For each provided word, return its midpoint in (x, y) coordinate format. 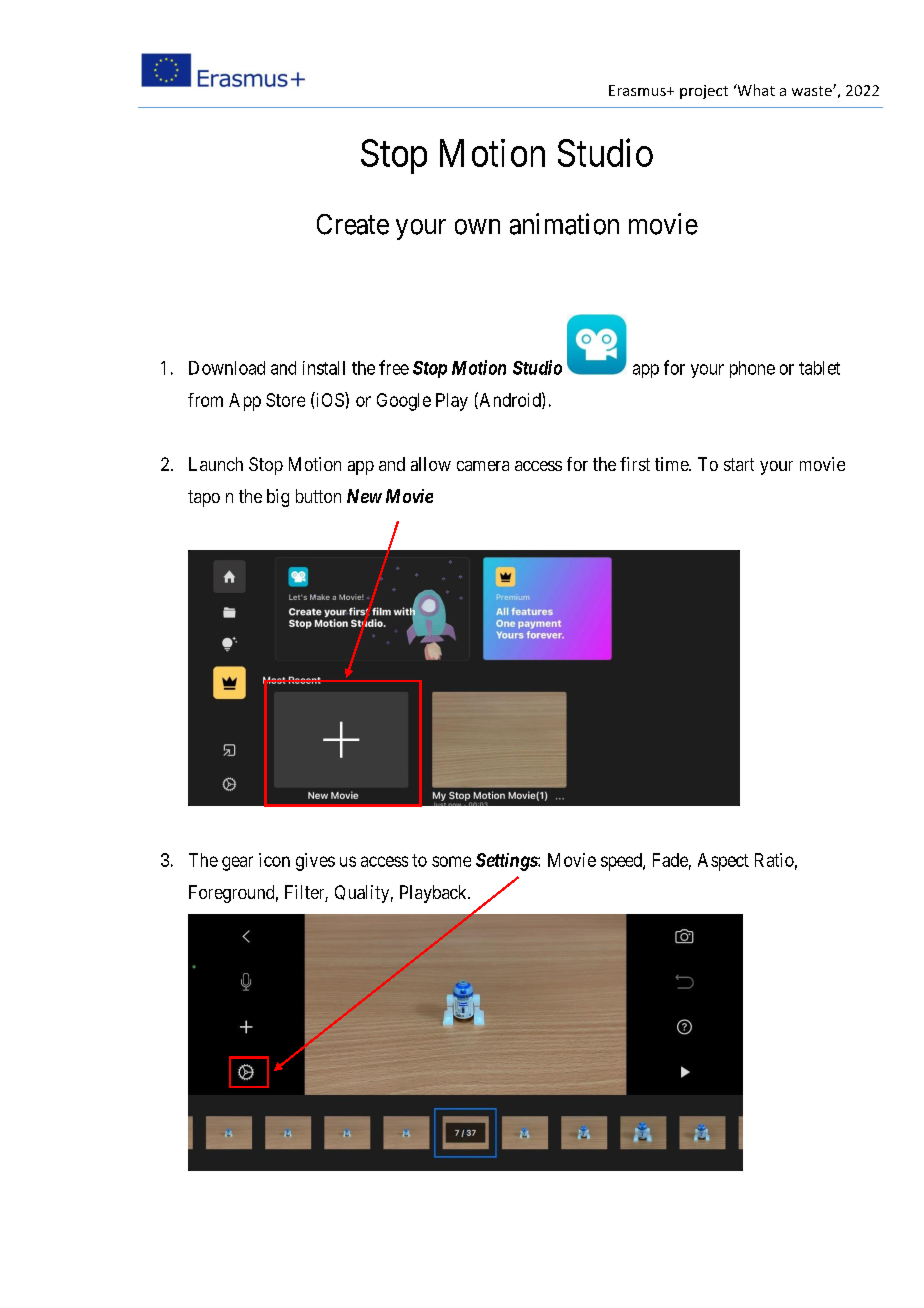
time (672, 464)
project (704, 92)
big (278, 498)
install (324, 368)
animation (564, 224)
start (739, 464)
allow (431, 464)
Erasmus (638, 90)
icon (274, 860)
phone (752, 369)
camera (483, 466)
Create (353, 224)
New (364, 496)
